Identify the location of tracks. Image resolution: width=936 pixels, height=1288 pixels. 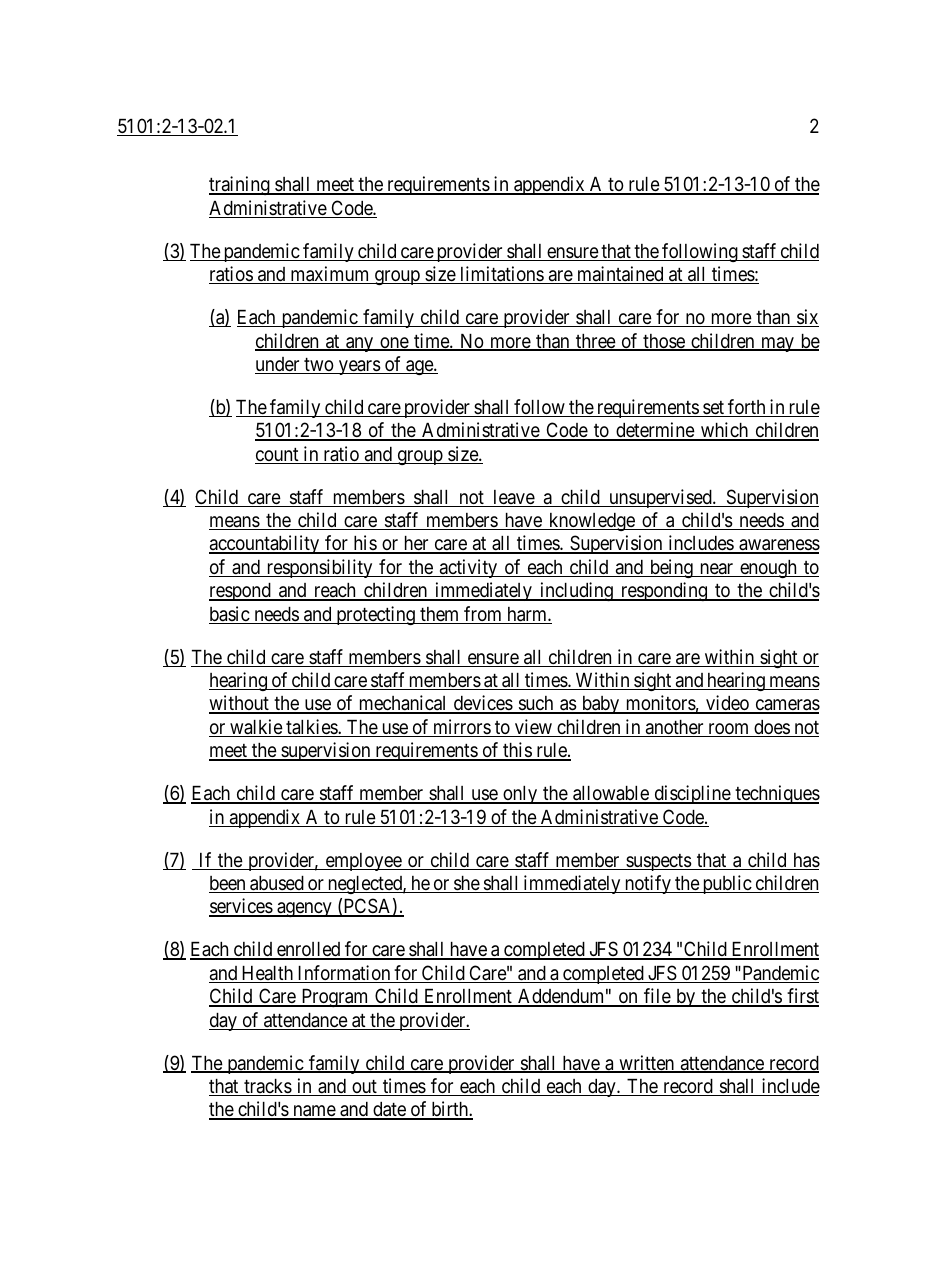
(267, 1087).
